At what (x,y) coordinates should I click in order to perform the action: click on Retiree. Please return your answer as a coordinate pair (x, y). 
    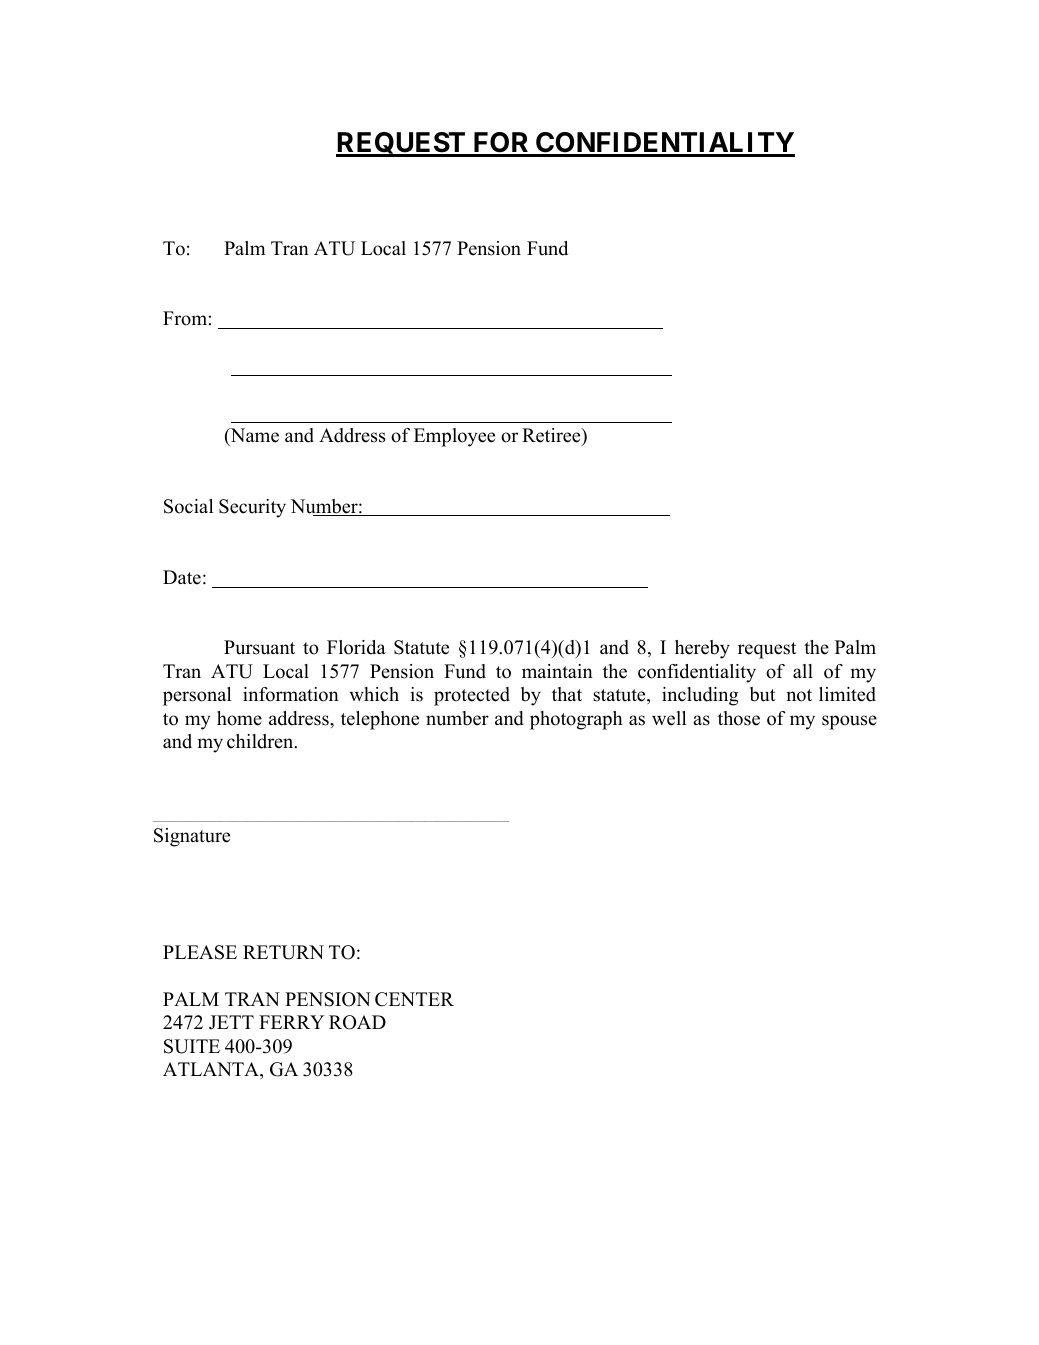
    Looking at the image, I should click on (552, 437).
